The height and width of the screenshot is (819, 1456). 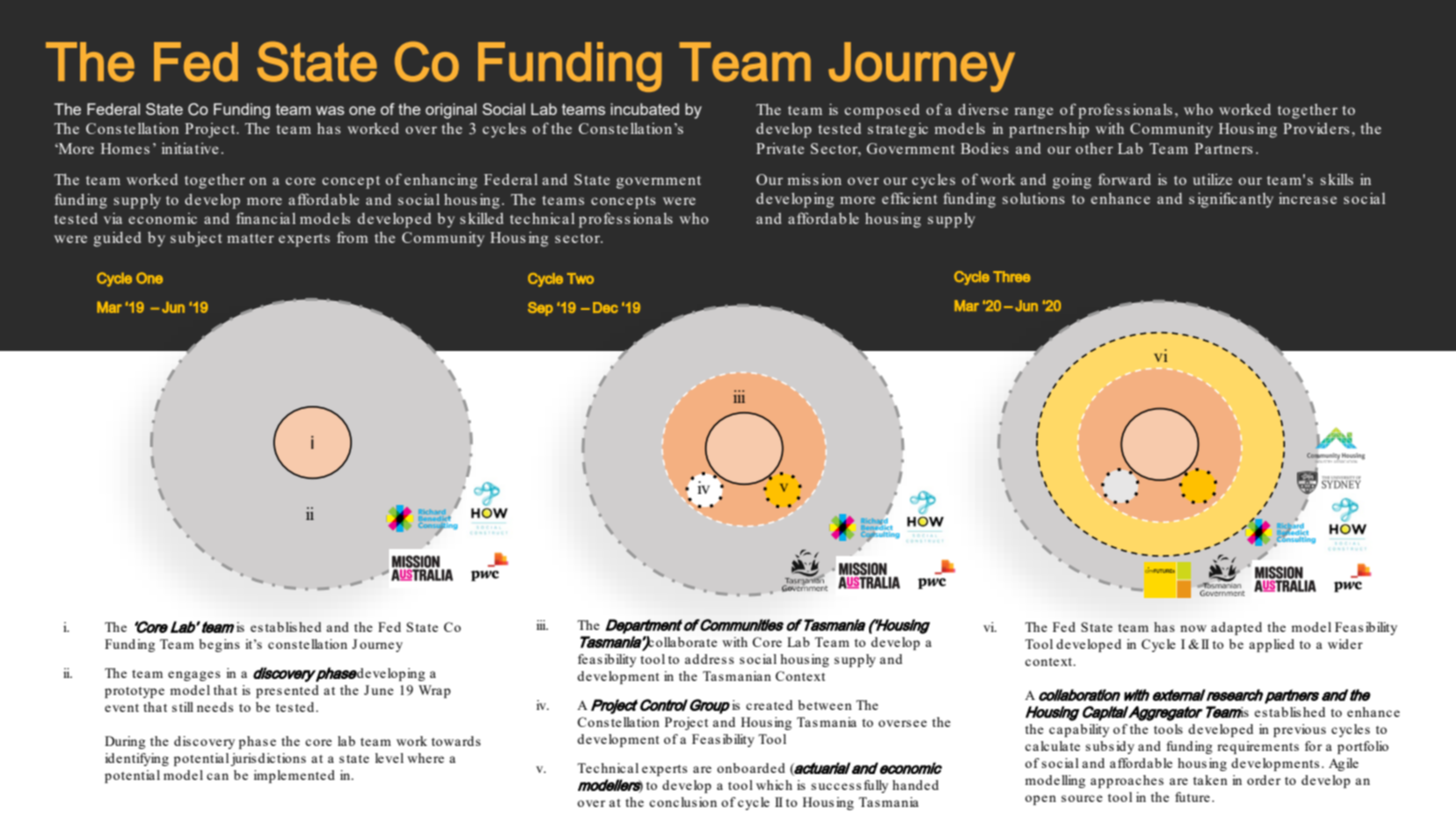 I want to click on Private, so click(x=780, y=148).
